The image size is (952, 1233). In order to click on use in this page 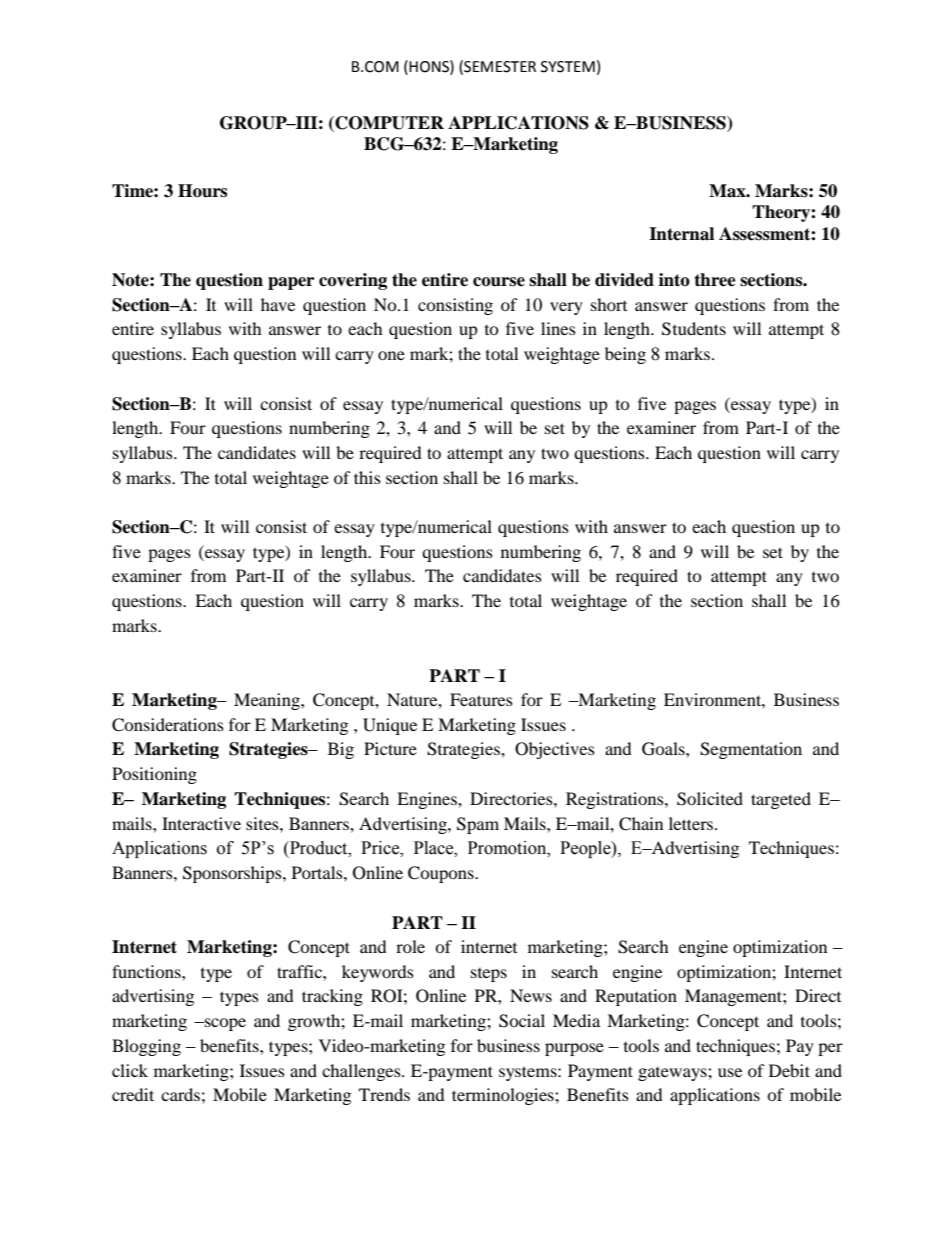, I will do `click(730, 1072)`.
